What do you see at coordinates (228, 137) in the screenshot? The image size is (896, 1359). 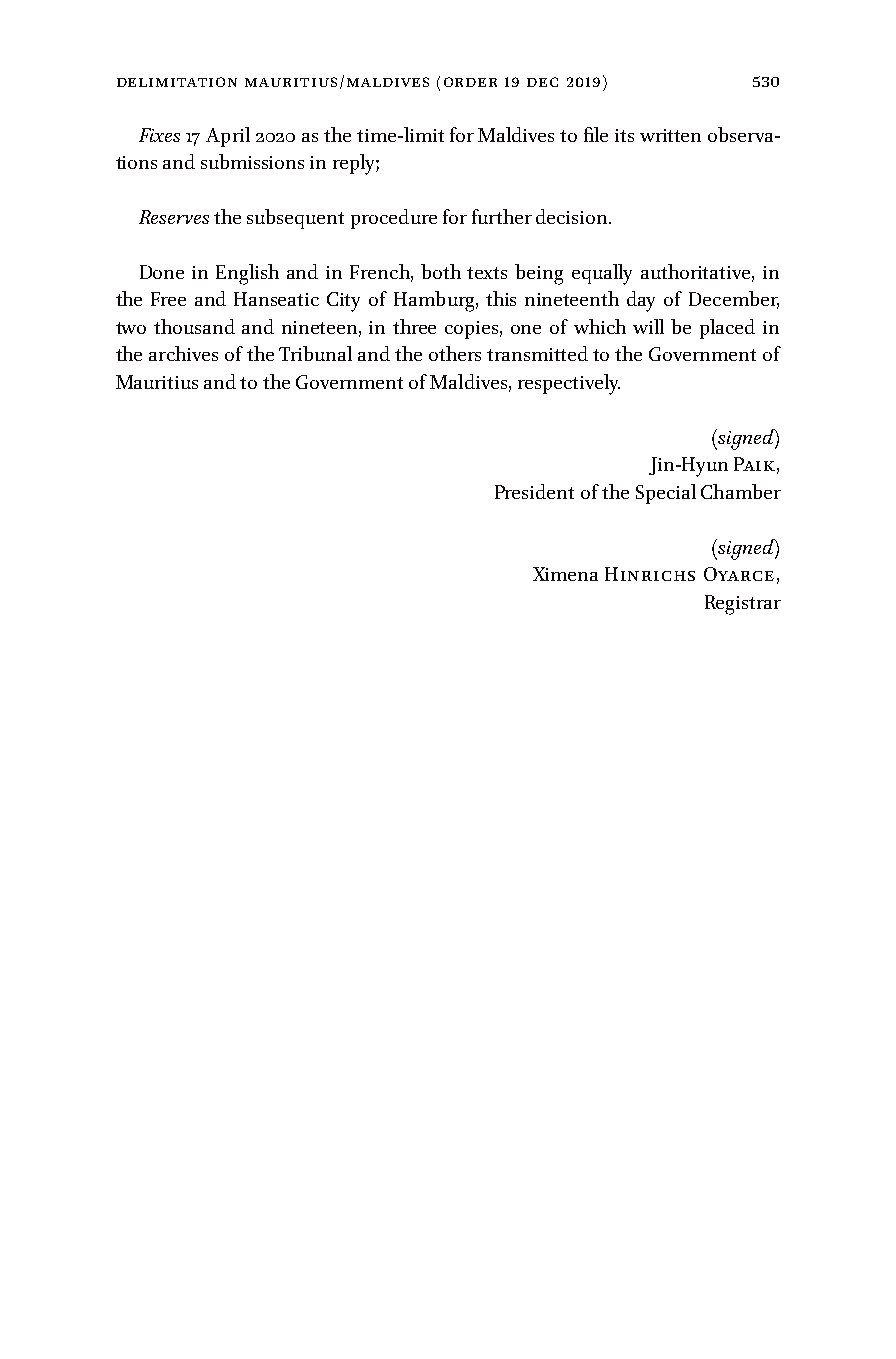 I see `April` at bounding box center [228, 137].
